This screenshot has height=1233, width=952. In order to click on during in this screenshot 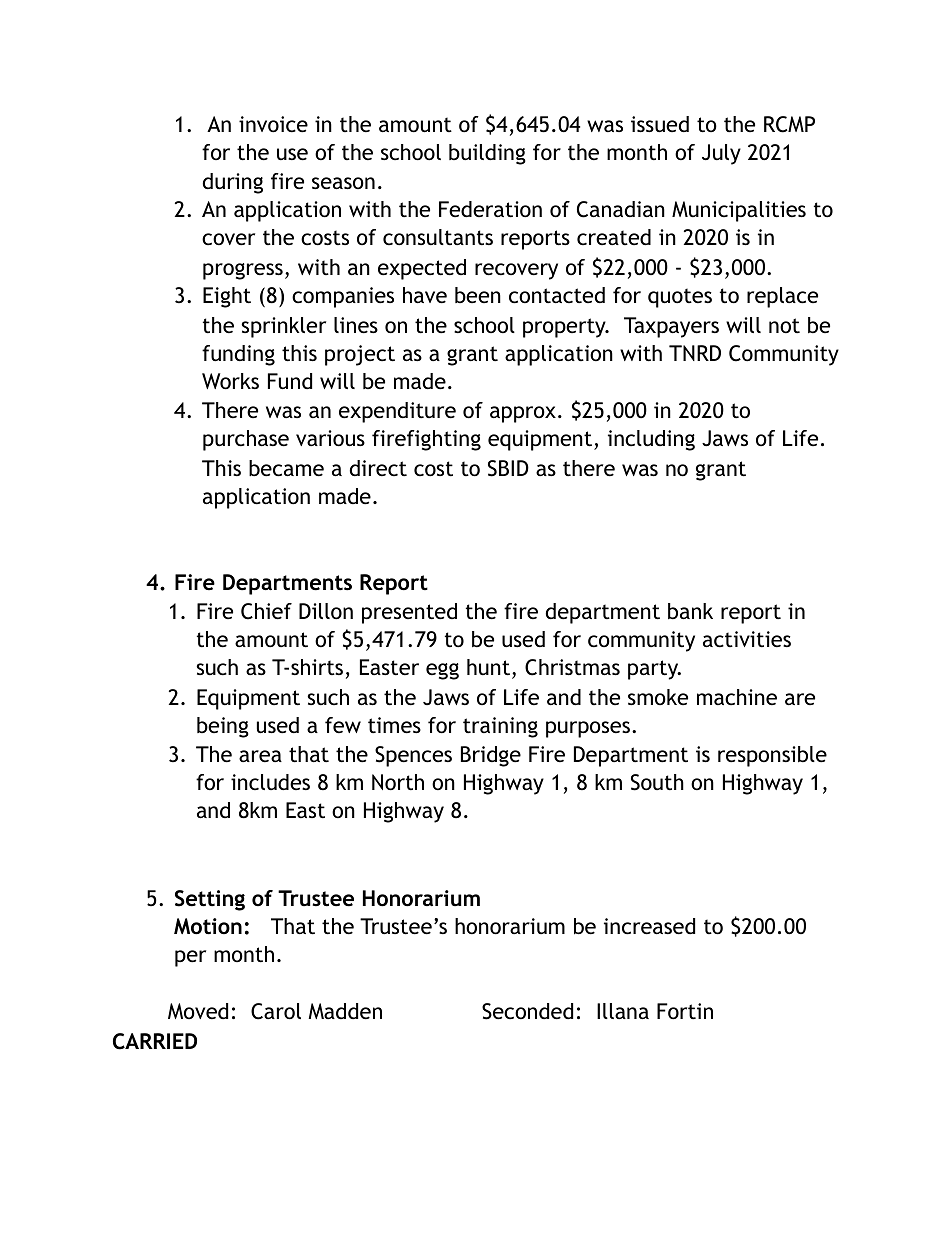, I will do `click(233, 183)`.
